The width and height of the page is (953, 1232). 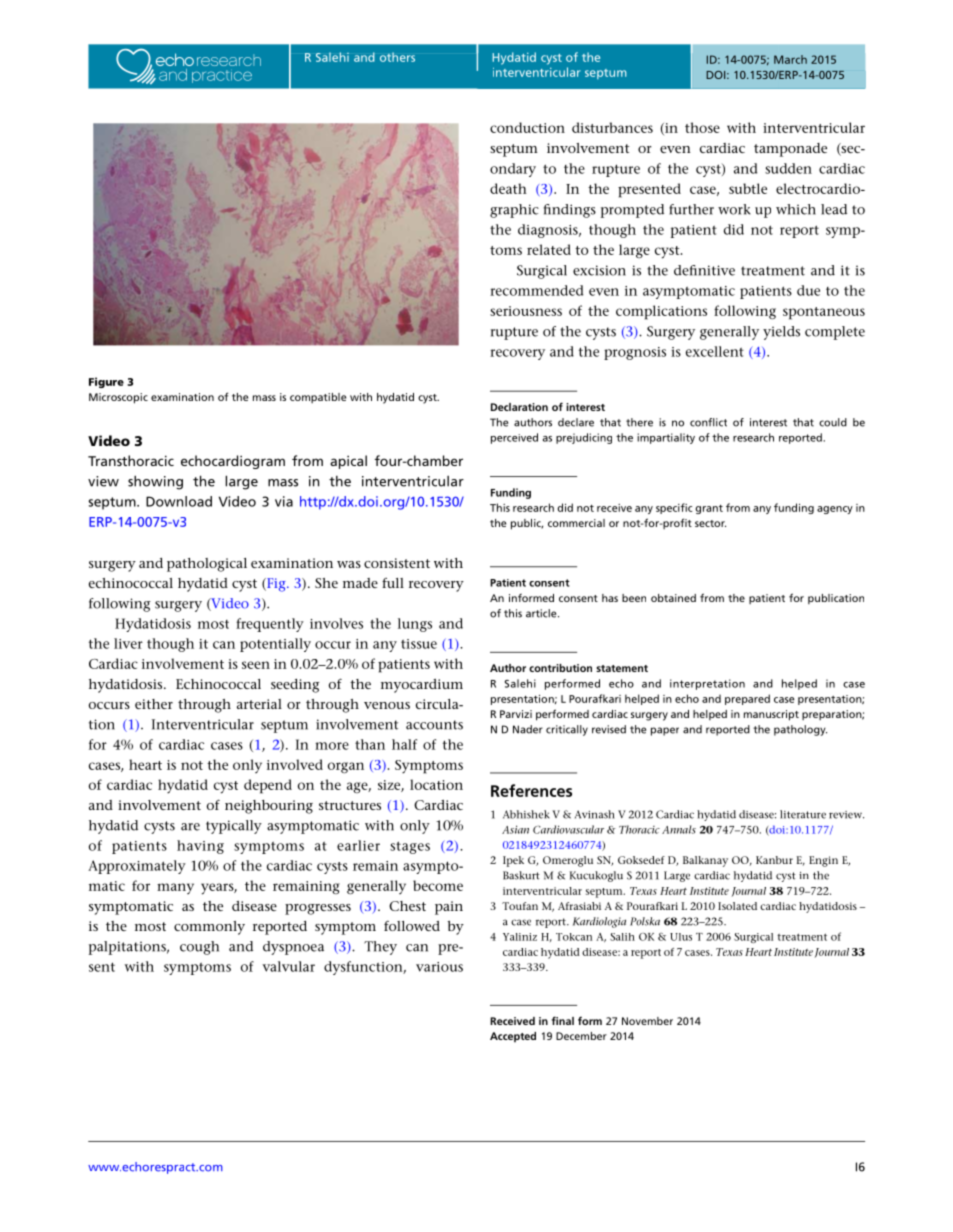 What do you see at coordinates (199, 948) in the page?
I see `cough` at bounding box center [199, 948].
